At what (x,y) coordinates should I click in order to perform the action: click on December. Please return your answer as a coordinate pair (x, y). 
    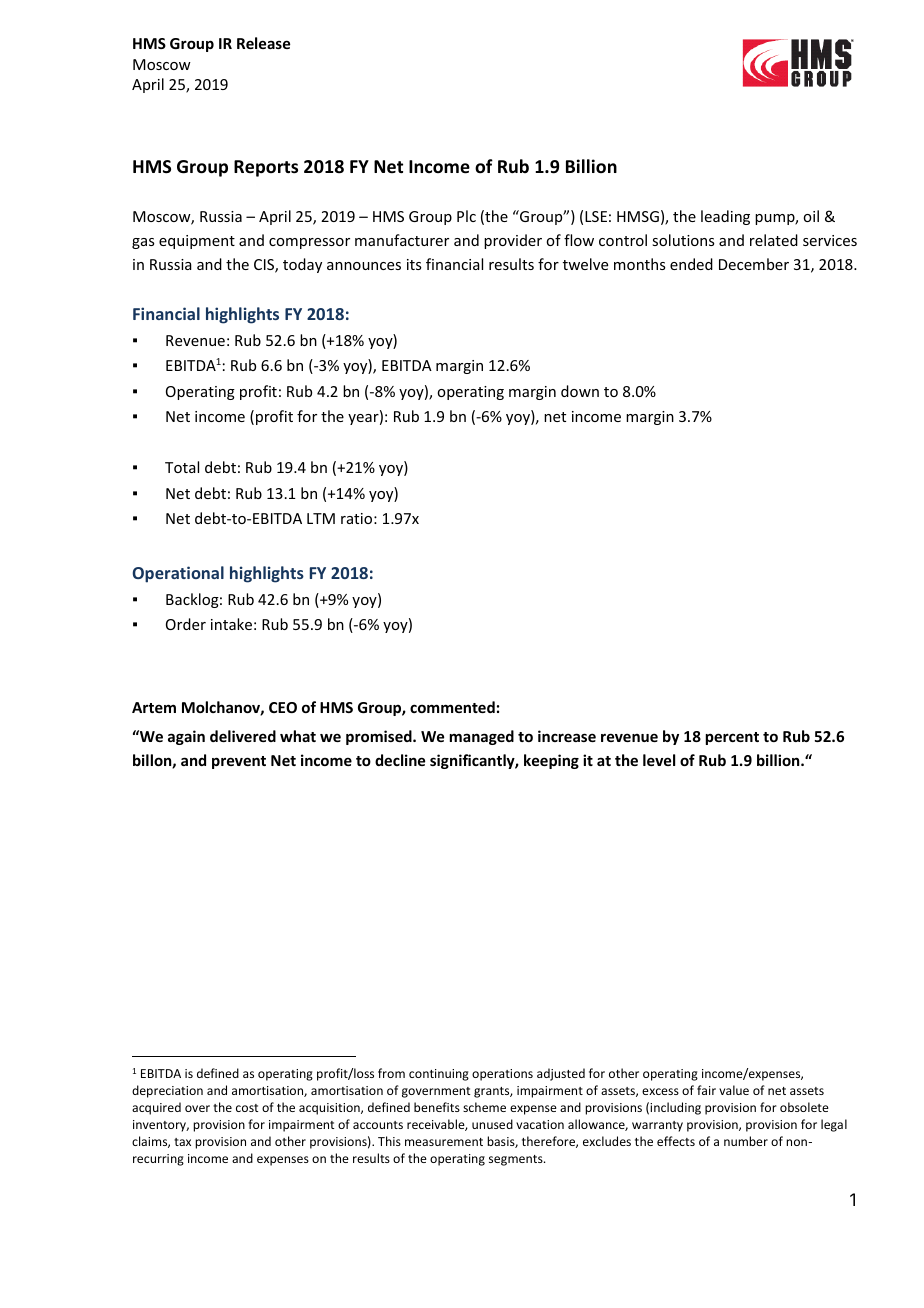
    Looking at the image, I should click on (754, 264).
